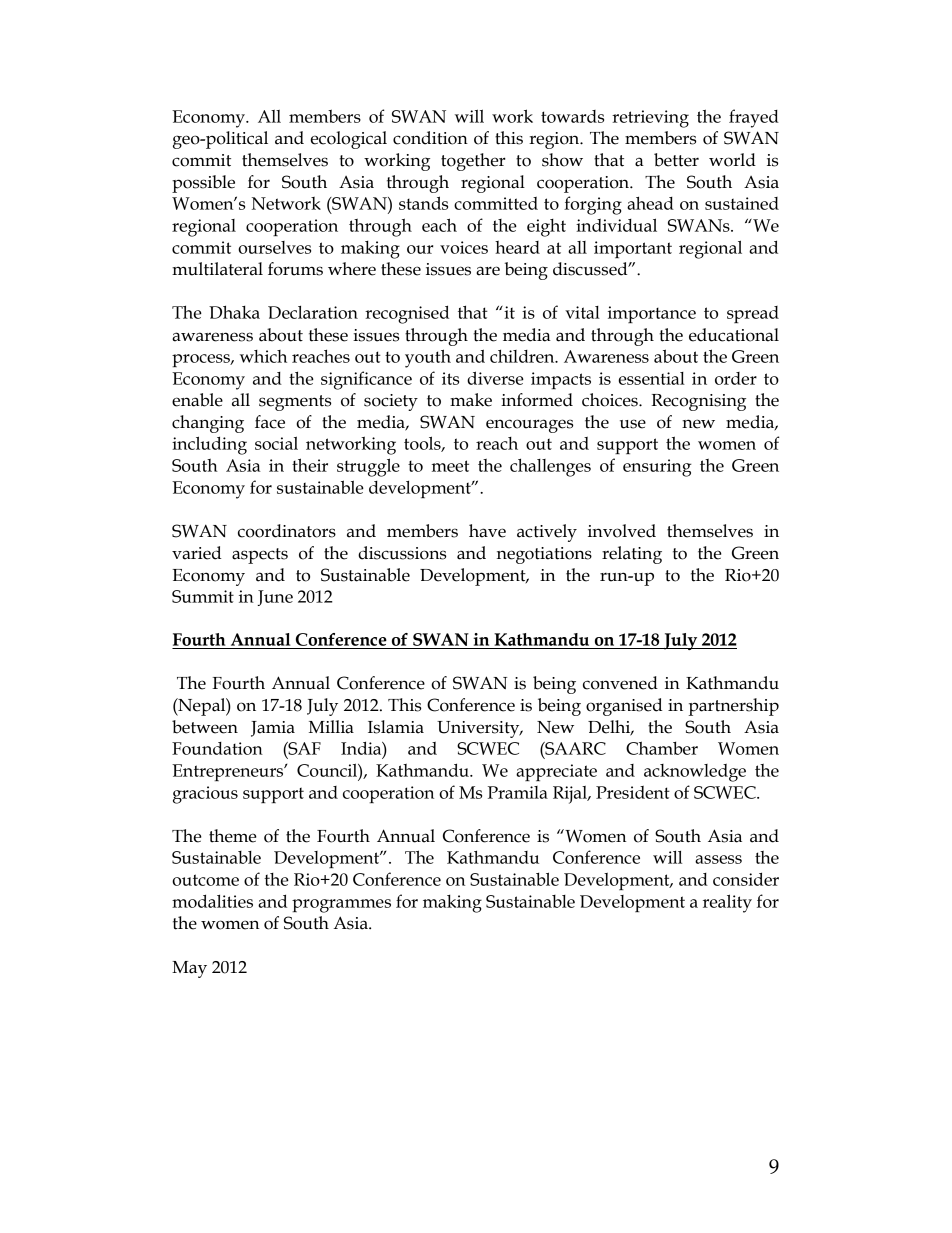 This page has width=952, height=1233. I want to click on have, so click(487, 531).
